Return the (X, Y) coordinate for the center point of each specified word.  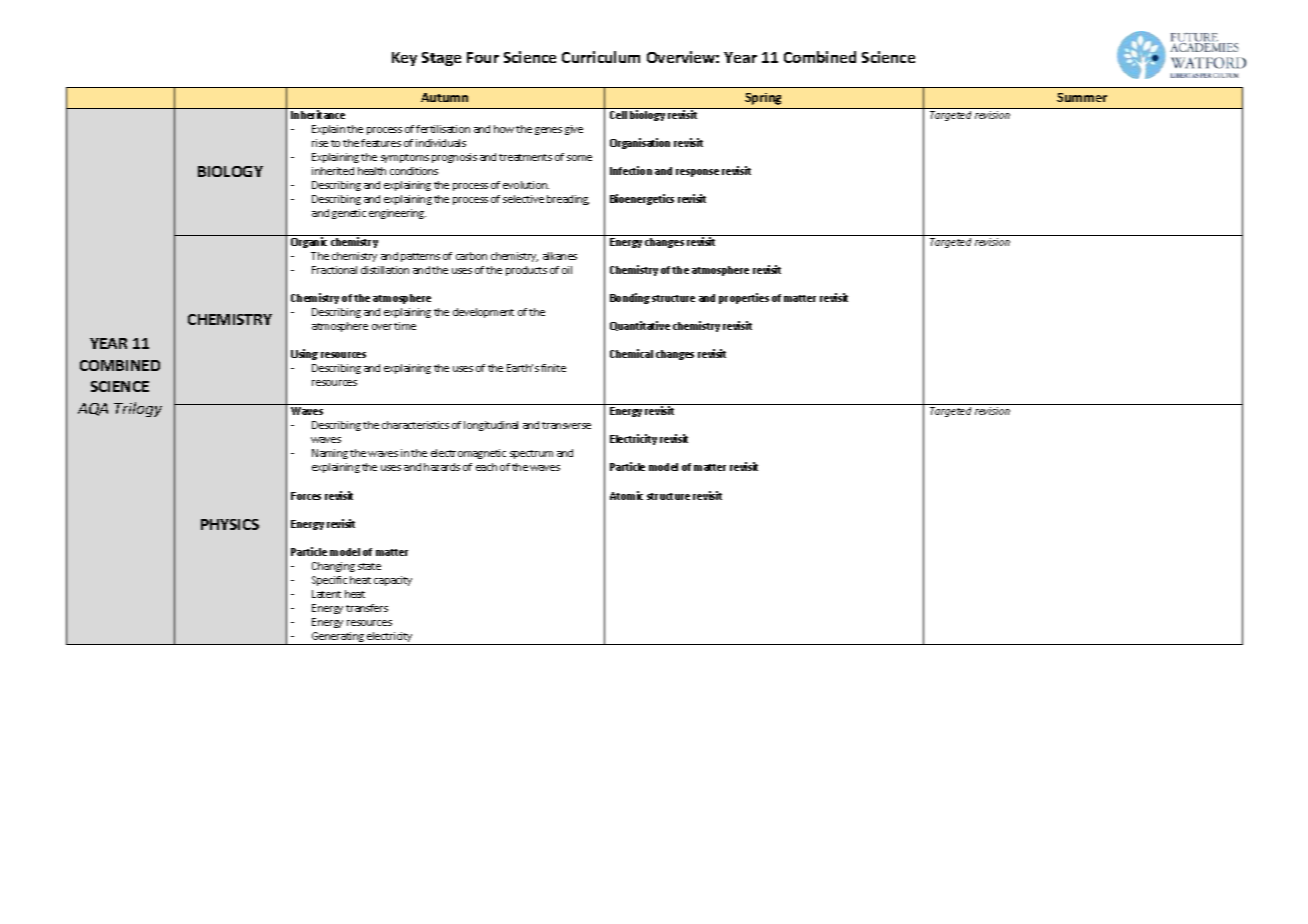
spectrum (531, 454)
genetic (349, 214)
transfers (367, 608)
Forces (306, 496)
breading (568, 200)
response (697, 173)
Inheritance (318, 114)
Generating (338, 638)
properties (744, 298)
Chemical (631, 353)
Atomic (626, 495)
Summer (1082, 97)
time (405, 326)
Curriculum (601, 57)
